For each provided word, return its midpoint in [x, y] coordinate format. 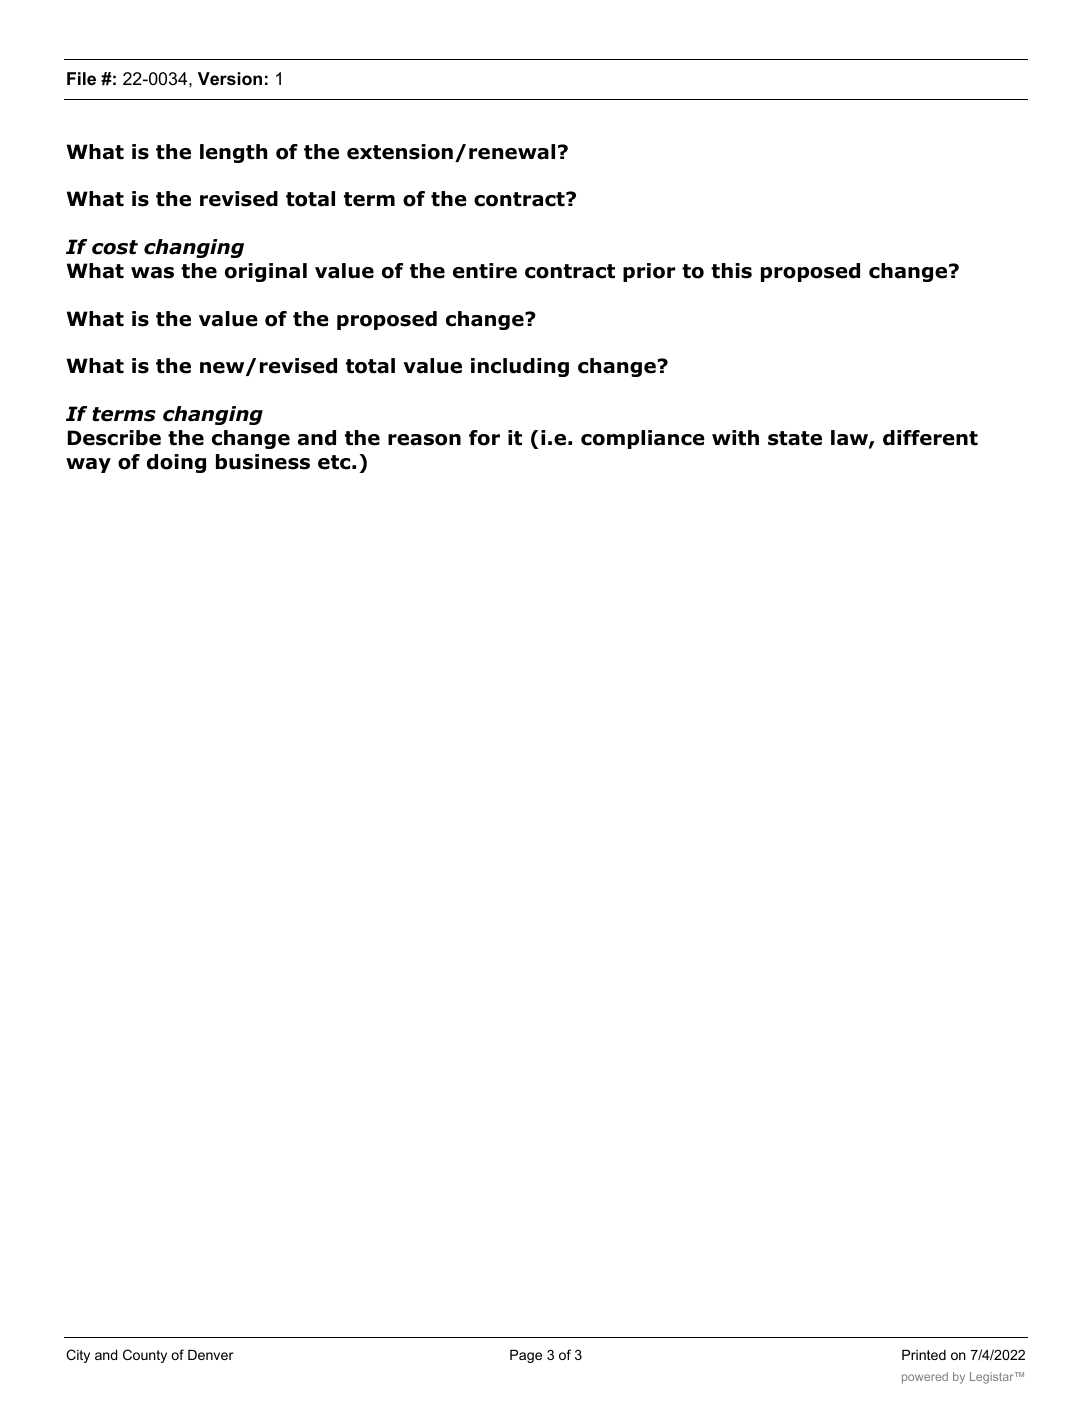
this [731, 271]
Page [526, 1356]
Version [230, 79]
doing [176, 463]
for [484, 438]
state [795, 438]
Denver [211, 1354]
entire [485, 271]
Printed [924, 1354]
